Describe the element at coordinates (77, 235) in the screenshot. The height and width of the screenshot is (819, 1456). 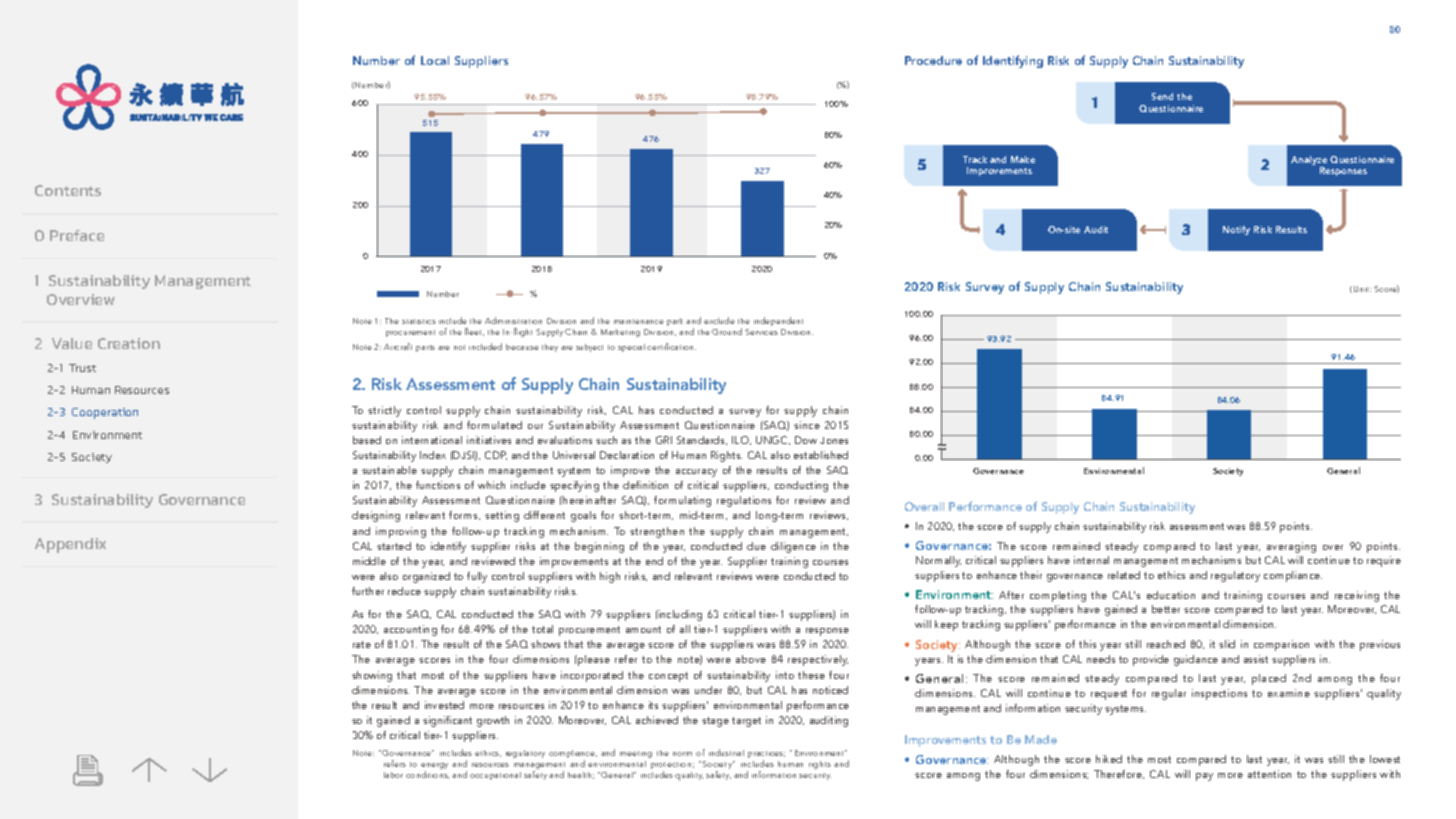
I see `Preface` at that location.
